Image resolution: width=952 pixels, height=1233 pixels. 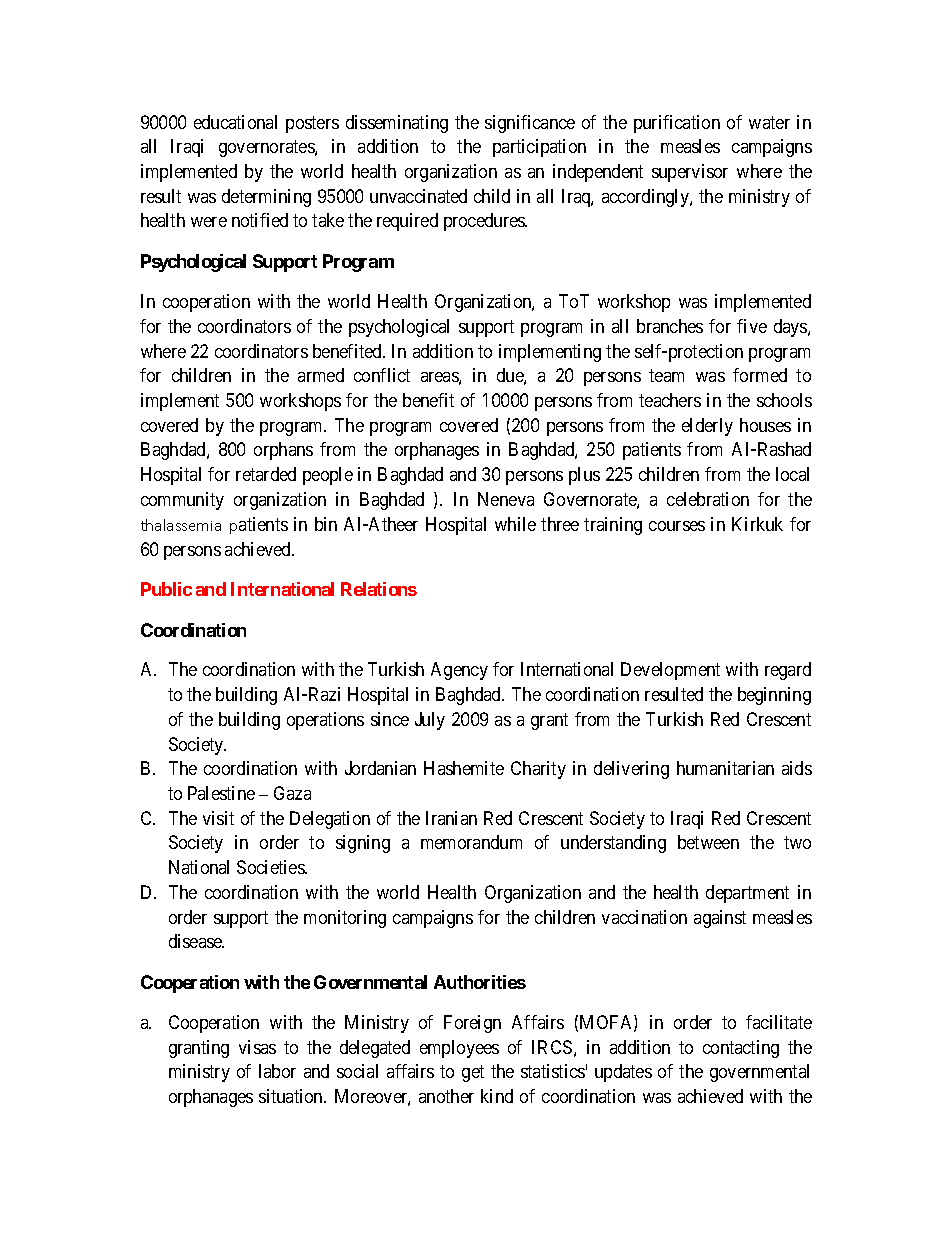 What do you see at coordinates (539, 148) in the screenshot?
I see `participation` at bounding box center [539, 148].
